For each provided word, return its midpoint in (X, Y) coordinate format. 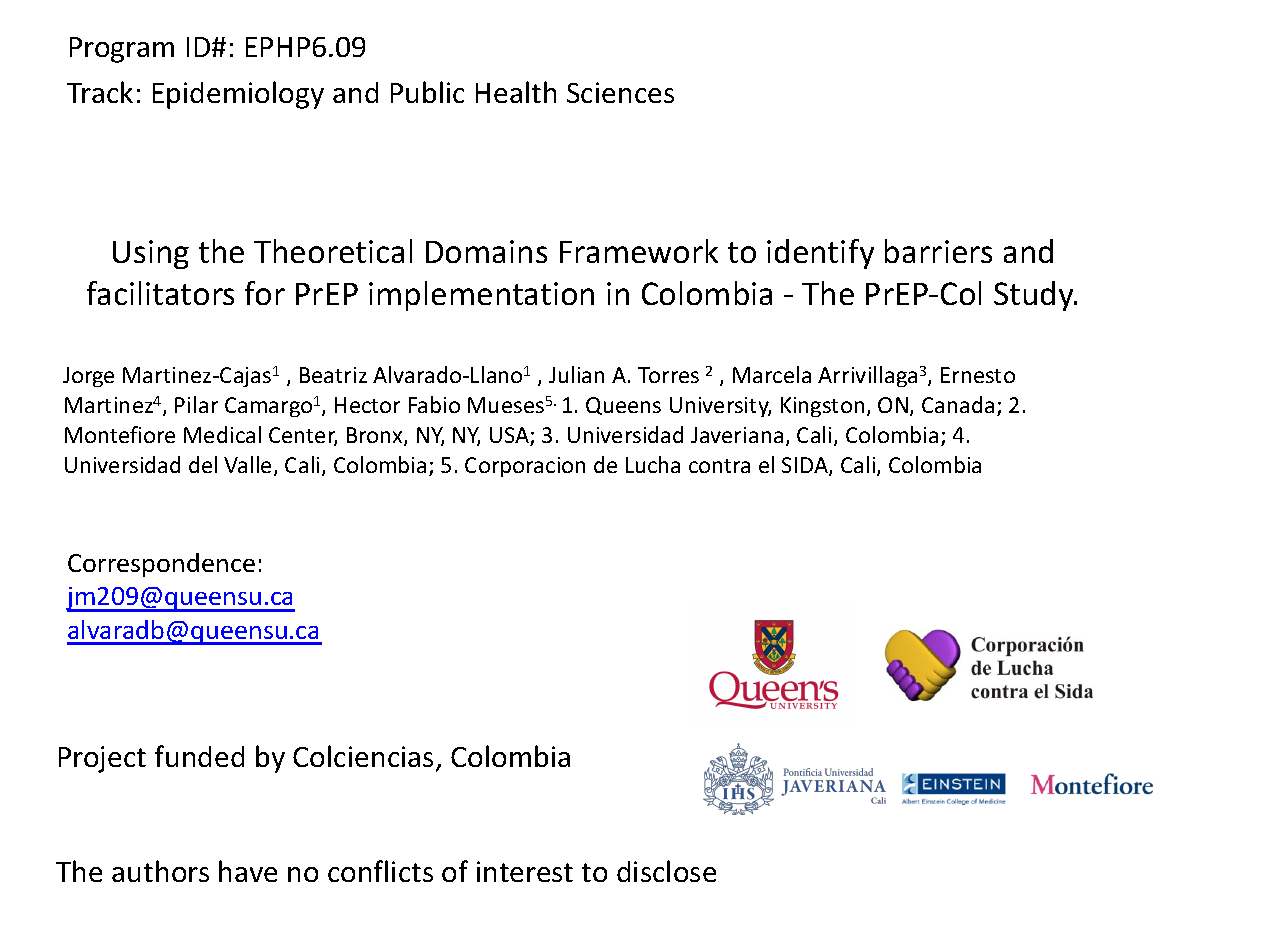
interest (525, 871)
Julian (576, 374)
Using (151, 254)
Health (516, 92)
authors (160, 871)
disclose (666, 871)
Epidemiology (238, 95)
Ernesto (978, 375)
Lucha (653, 464)
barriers (938, 251)
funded (199, 756)
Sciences (620, 92)
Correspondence (161, 565)
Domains (486, 251)
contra (719, 466)
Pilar (196, 404)
